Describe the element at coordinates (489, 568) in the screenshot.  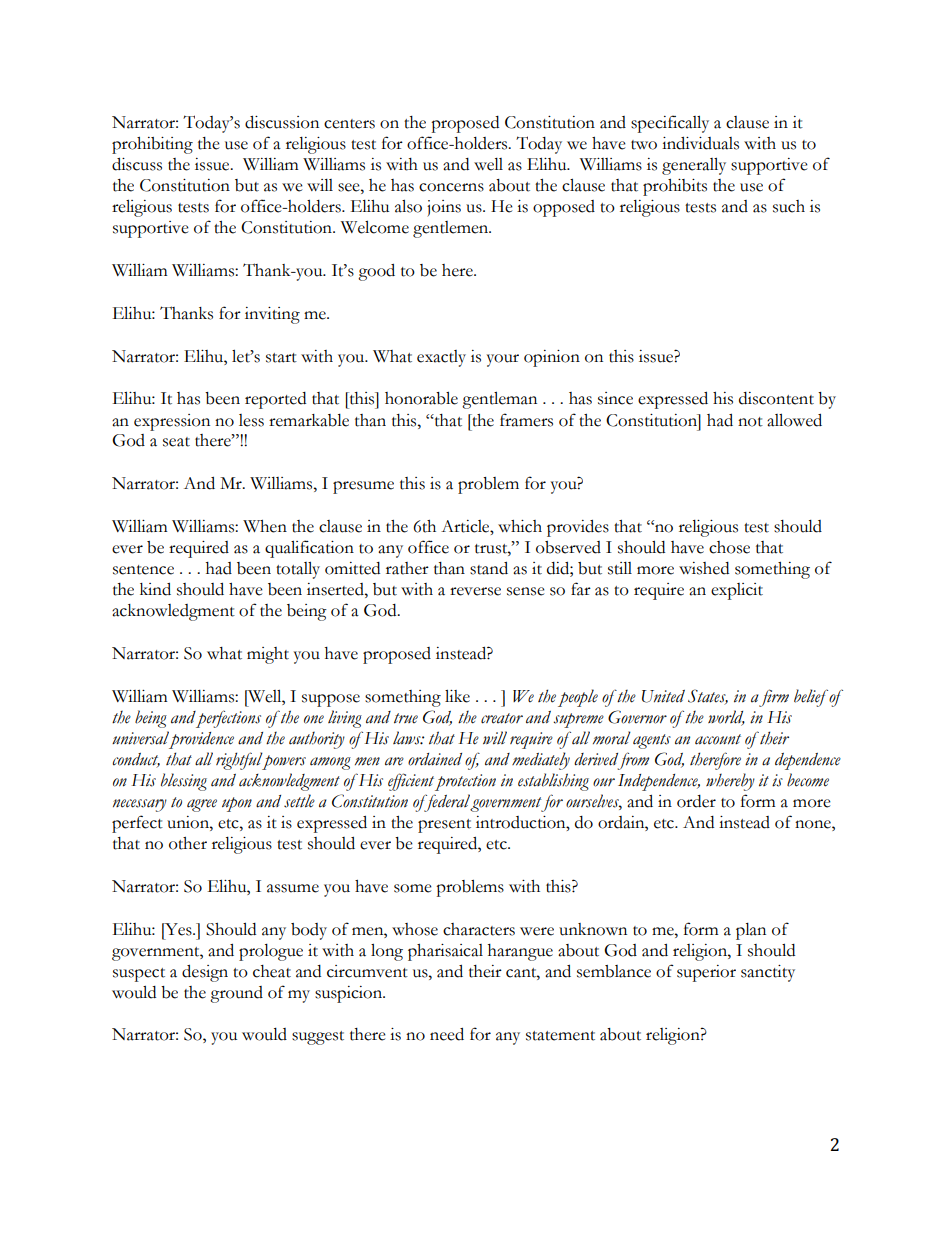
I see `stand` at that location.
